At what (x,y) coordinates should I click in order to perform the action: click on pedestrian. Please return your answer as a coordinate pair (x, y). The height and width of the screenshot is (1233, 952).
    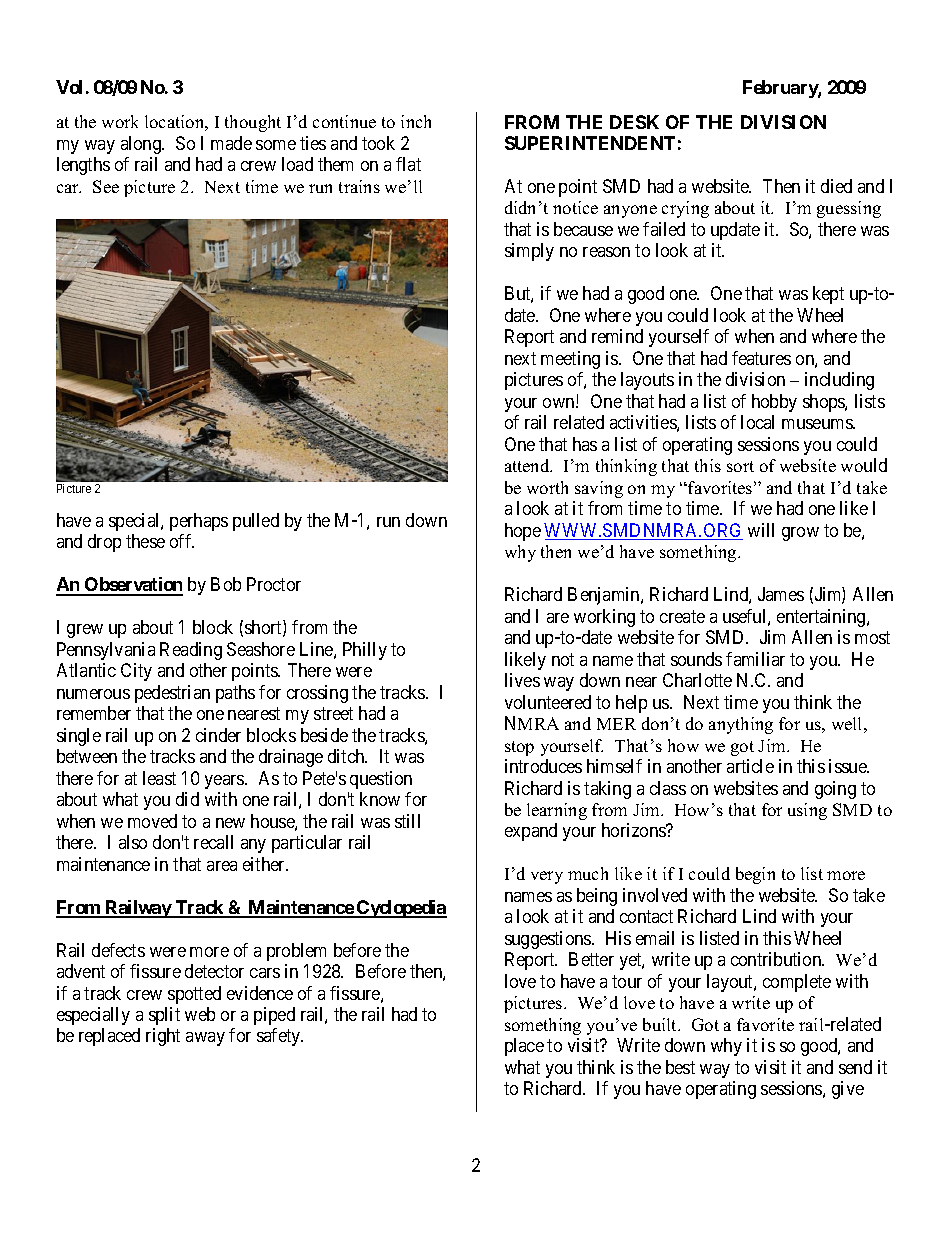
    Looking at the image, I should click on (172, 694).
